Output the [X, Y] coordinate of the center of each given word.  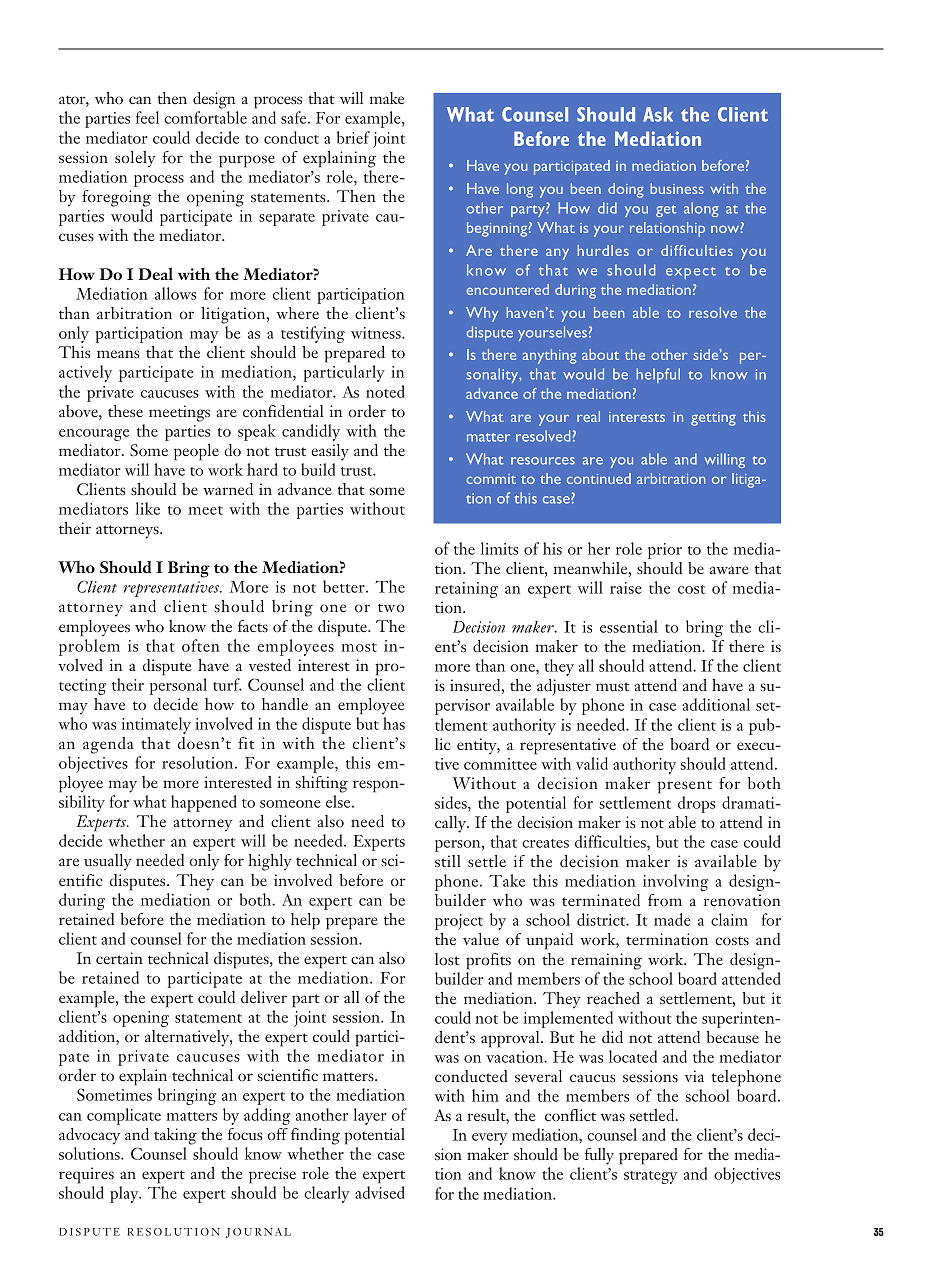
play [125, 1194]
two [391, 608]
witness [377, 333]
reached [613, 998]
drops [696, 804]
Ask [658, 114]
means [118, 354]
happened [204, 803]
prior [665, 551]
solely [135, 159]
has [394, 723]
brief [353, 137]
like [147, 508]
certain [119, 958]
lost [447, 959]
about [600, 354]
